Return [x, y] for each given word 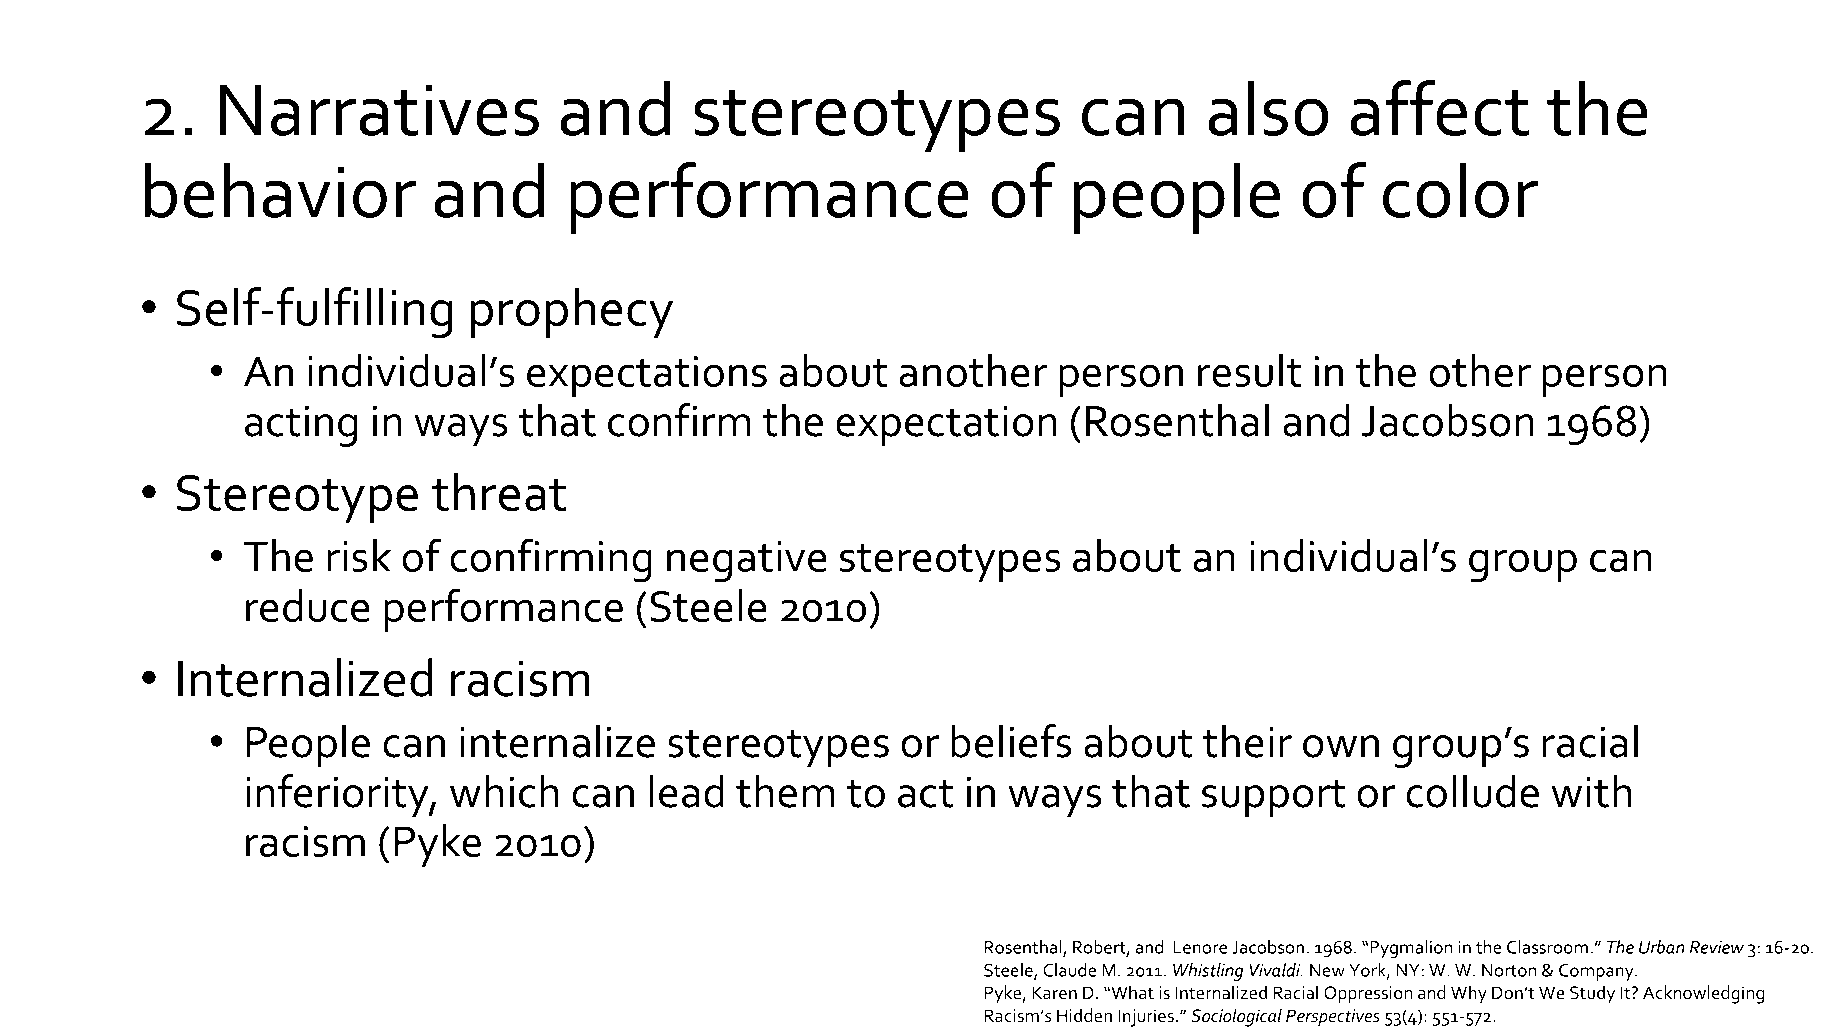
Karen [1054, 993]
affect [1439, 108]
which [504, 791]
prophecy [572, 312]
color [1460, 190]
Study [1592, 994]
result [1249, 370]
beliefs [1011, 741]
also [1268, 108]
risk [359, 555]
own [1341, 746]
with [1591, 791]
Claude [1069, 970]
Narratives [379, 110]
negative [747, 562]
